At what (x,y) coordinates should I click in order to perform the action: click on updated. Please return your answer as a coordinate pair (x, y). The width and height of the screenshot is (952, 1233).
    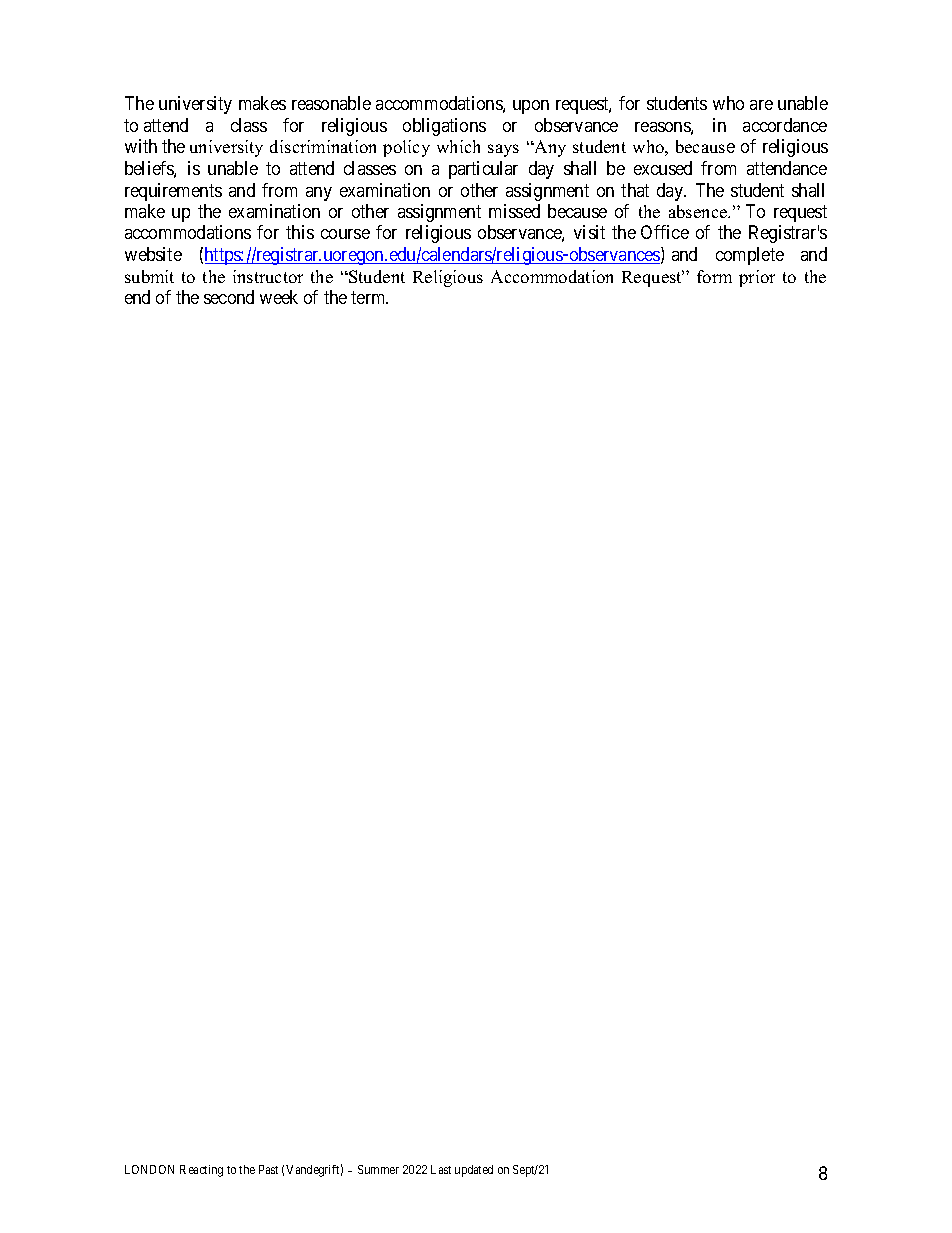
    Looking at the image, I should click on (474, 1171).
